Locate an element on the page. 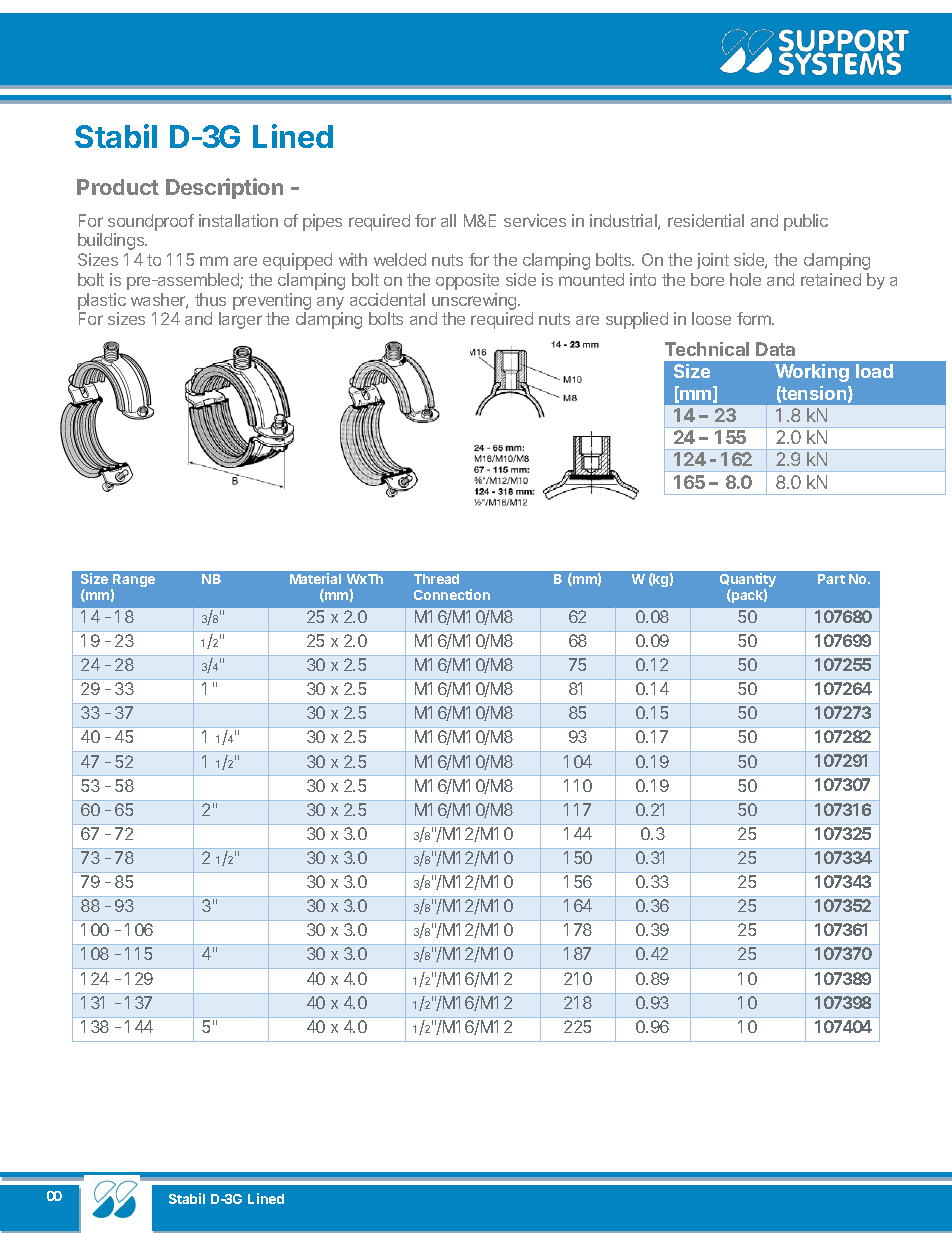 Image resolution: width=952 pixels, height=1233 pixels. Part is located at coordinates (831, 579).
